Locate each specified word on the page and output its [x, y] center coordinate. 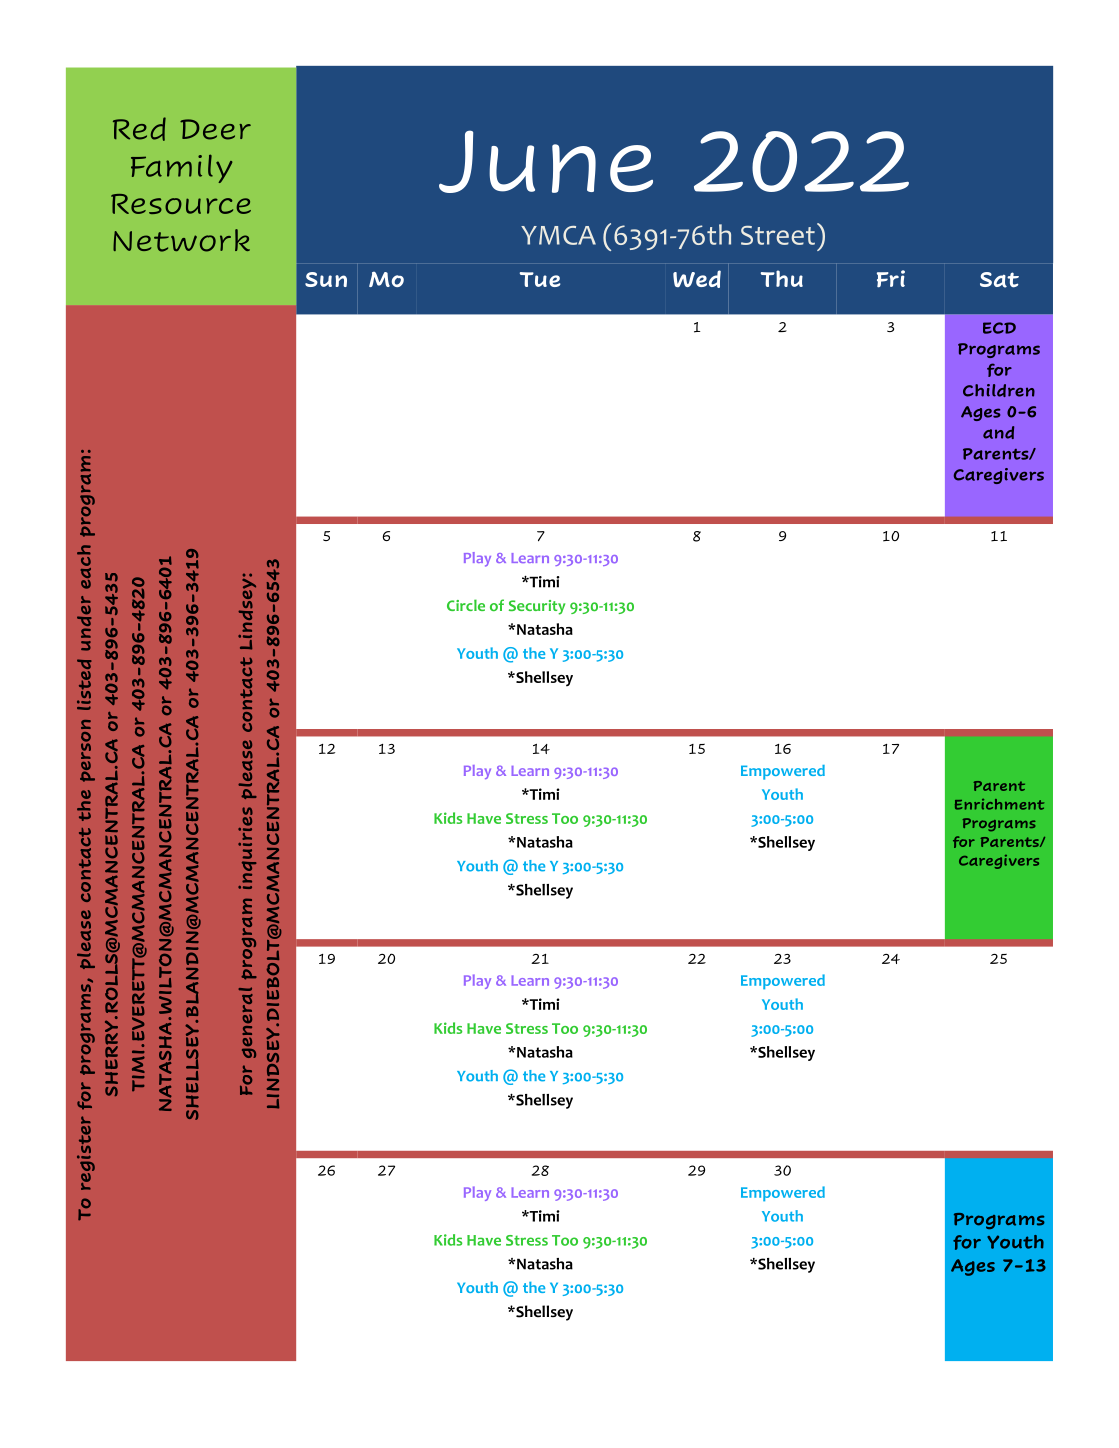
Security [537, 607]
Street [778, 235]
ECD [999, 328]
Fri [891, 279]
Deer [215, 129]
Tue [540, 279]
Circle [466, 605]
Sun [326, 279]
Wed [697, 279]
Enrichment [999, 804]
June [546, 161]
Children [999, 390]
